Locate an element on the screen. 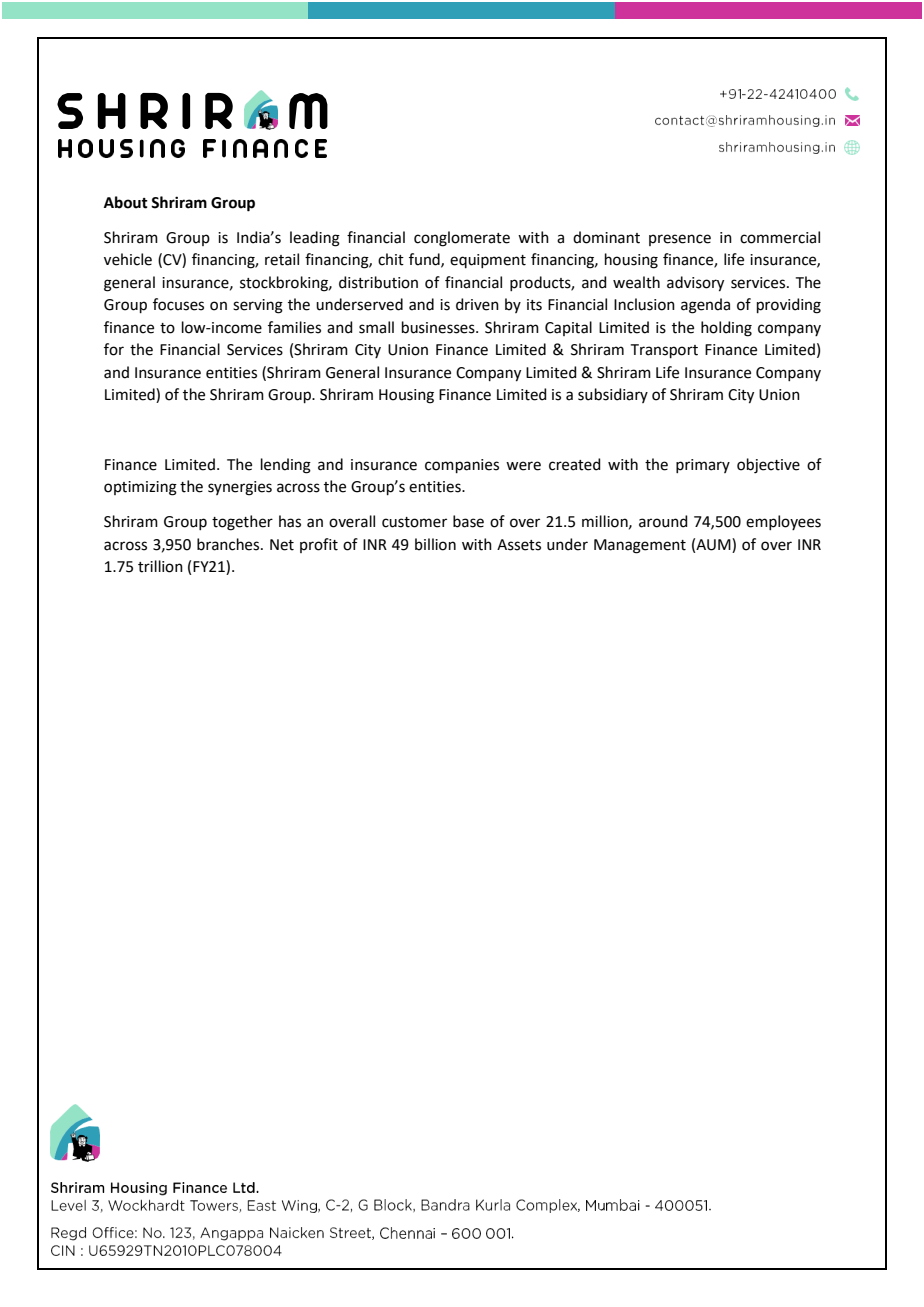  billion is located at coordinates (435, 544).
